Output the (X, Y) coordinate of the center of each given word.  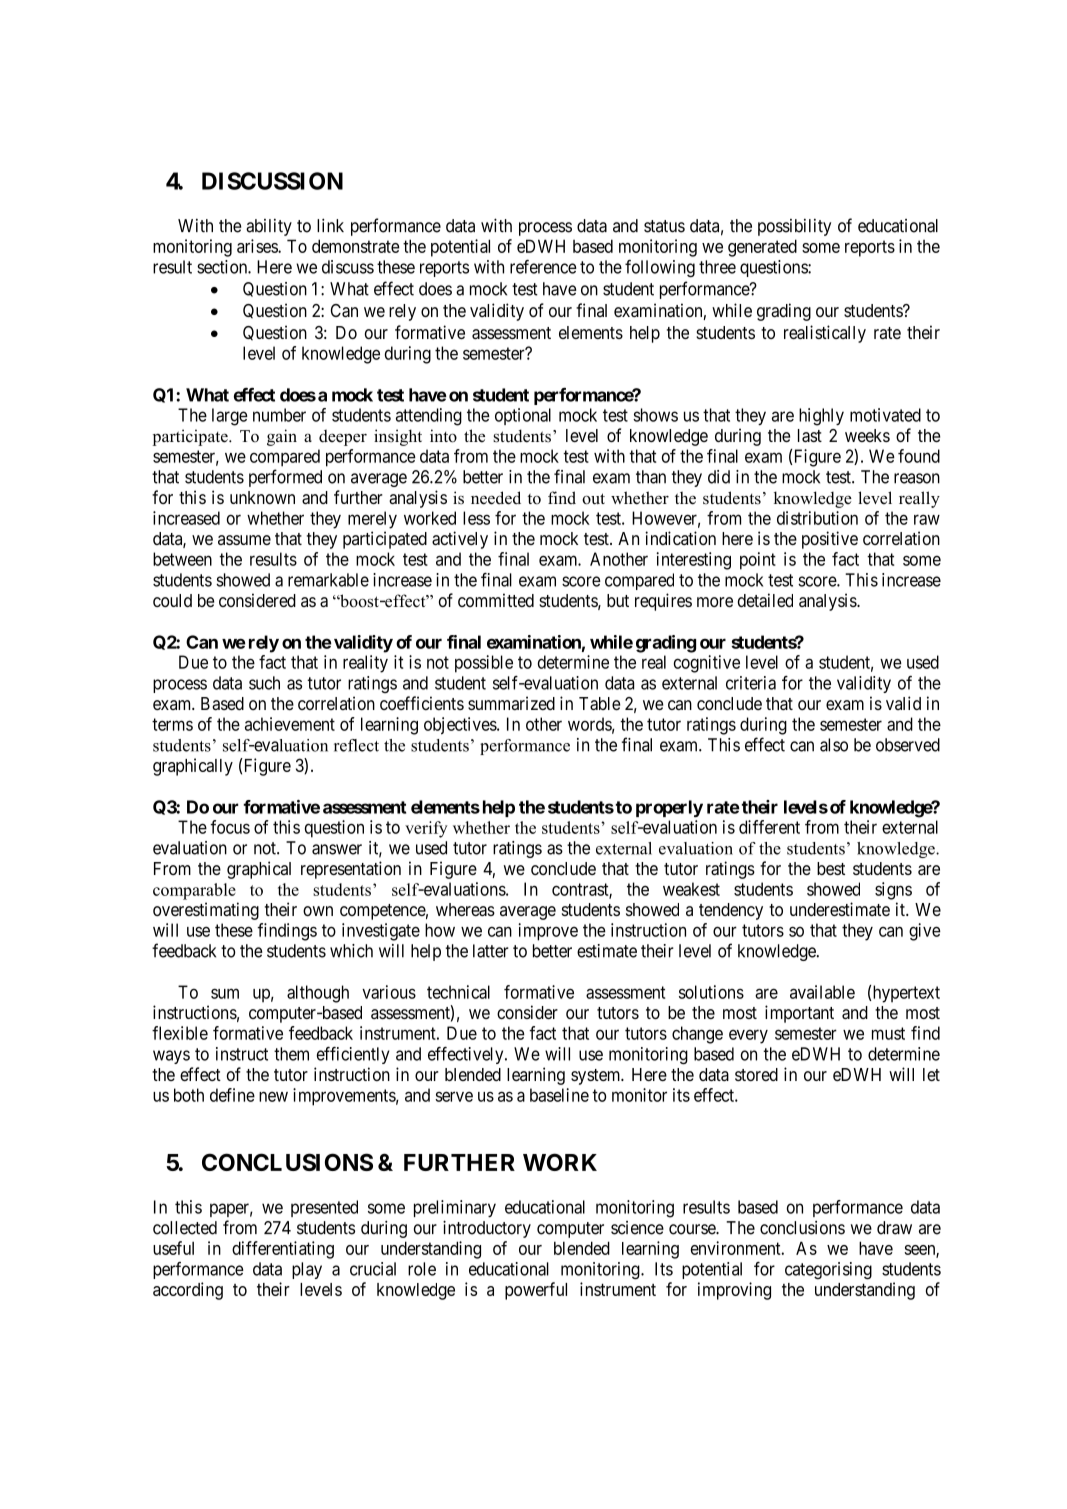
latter (491, 951)
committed (496, 600)
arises (258, 246)
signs (893, 891)
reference (543, 267)
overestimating (206, 911)
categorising (828, 1271)
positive (830, 540)
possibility (794, 227)
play (307, 1270)
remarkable (328, 580)
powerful (536, 1291)
